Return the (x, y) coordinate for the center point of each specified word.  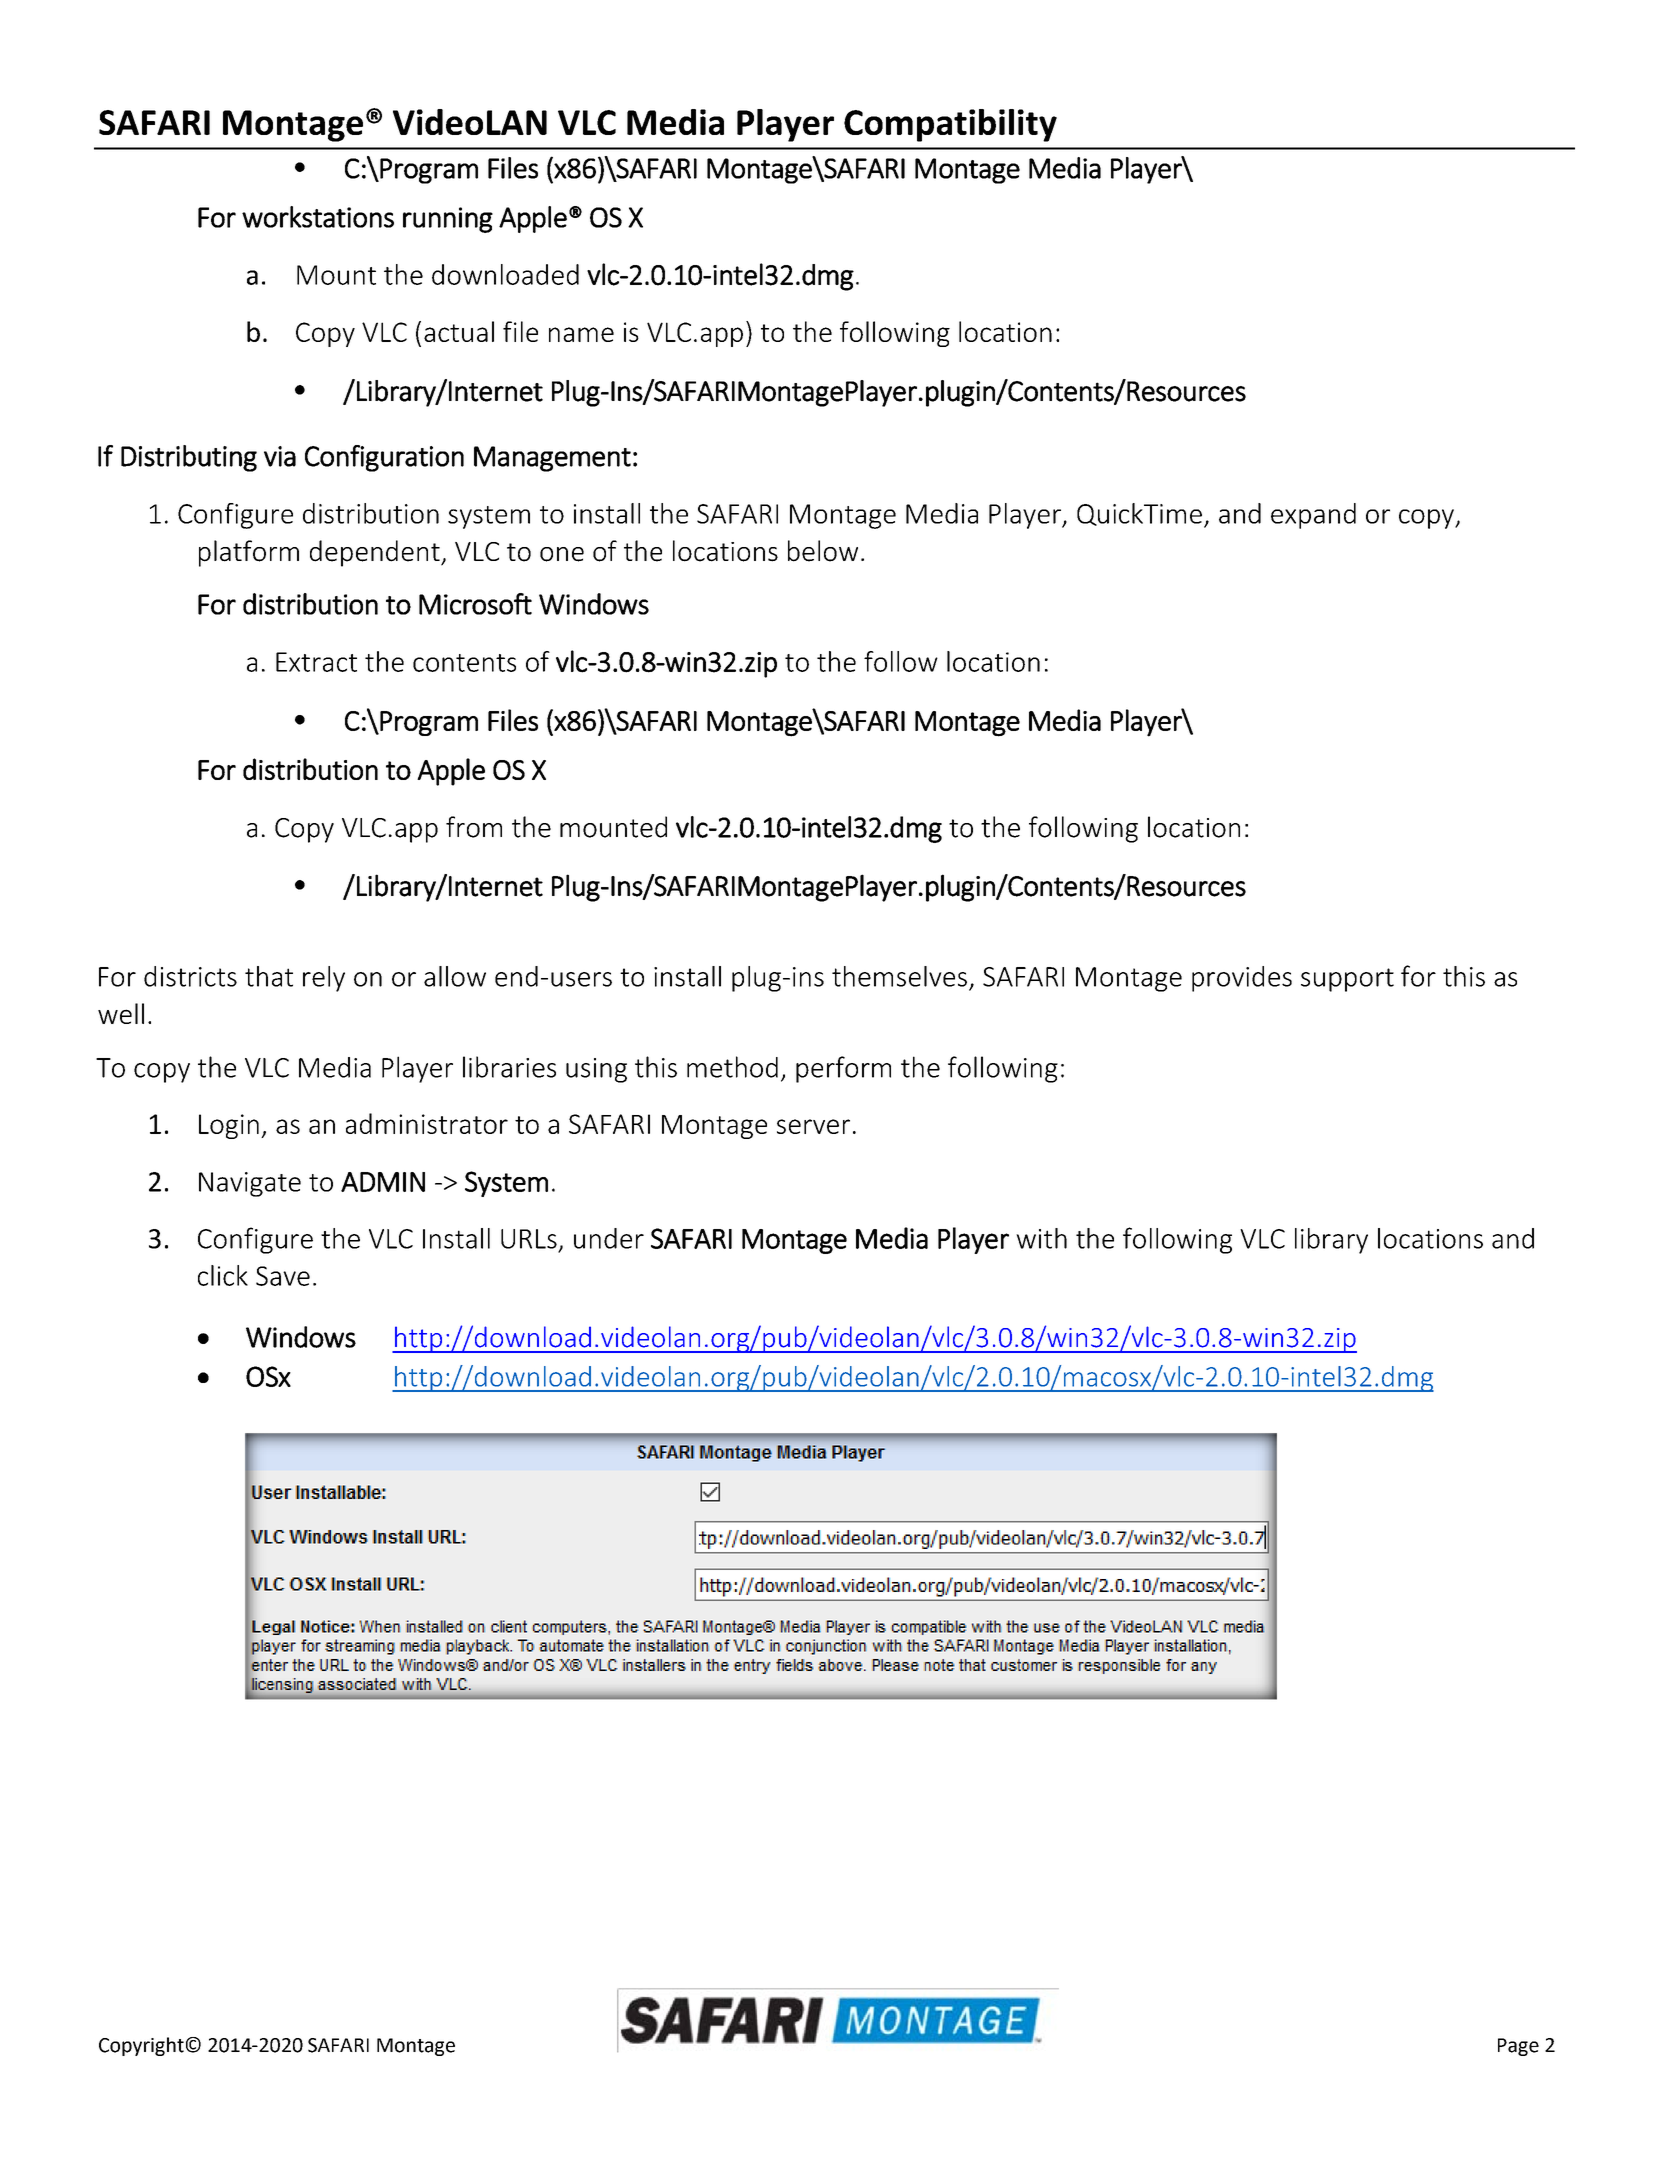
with (1041, 1238)
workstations (318, 217)
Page (1518, 2047)
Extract (316, 662)
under (609, 1238)
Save (283, 1276)
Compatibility (950, 125)
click (223, 1275)
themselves (899, 976)
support (1347, 980)
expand (1313, 516)
